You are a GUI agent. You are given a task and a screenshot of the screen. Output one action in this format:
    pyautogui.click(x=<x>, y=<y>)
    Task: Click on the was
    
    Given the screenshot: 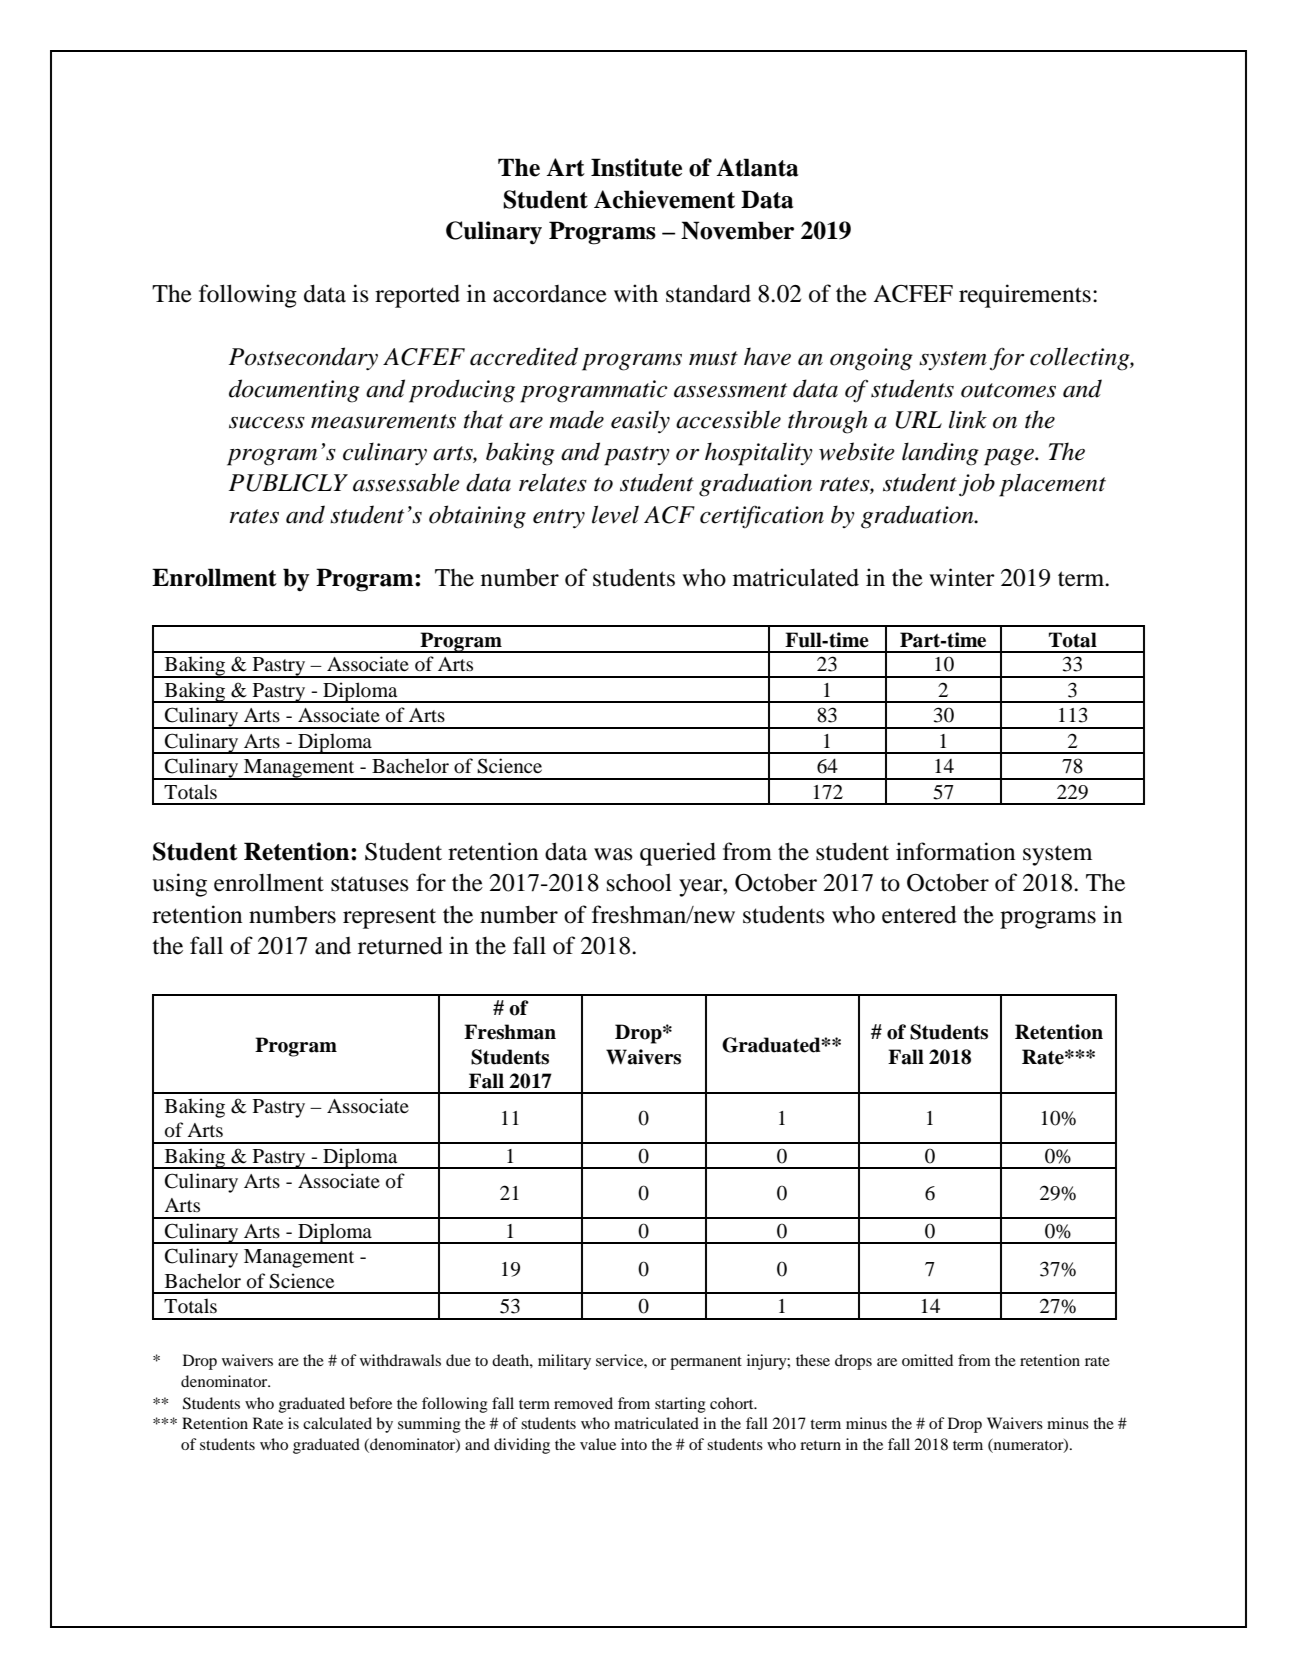 What is the action you would take?
    pyautogui.click(x=613, y=854)
